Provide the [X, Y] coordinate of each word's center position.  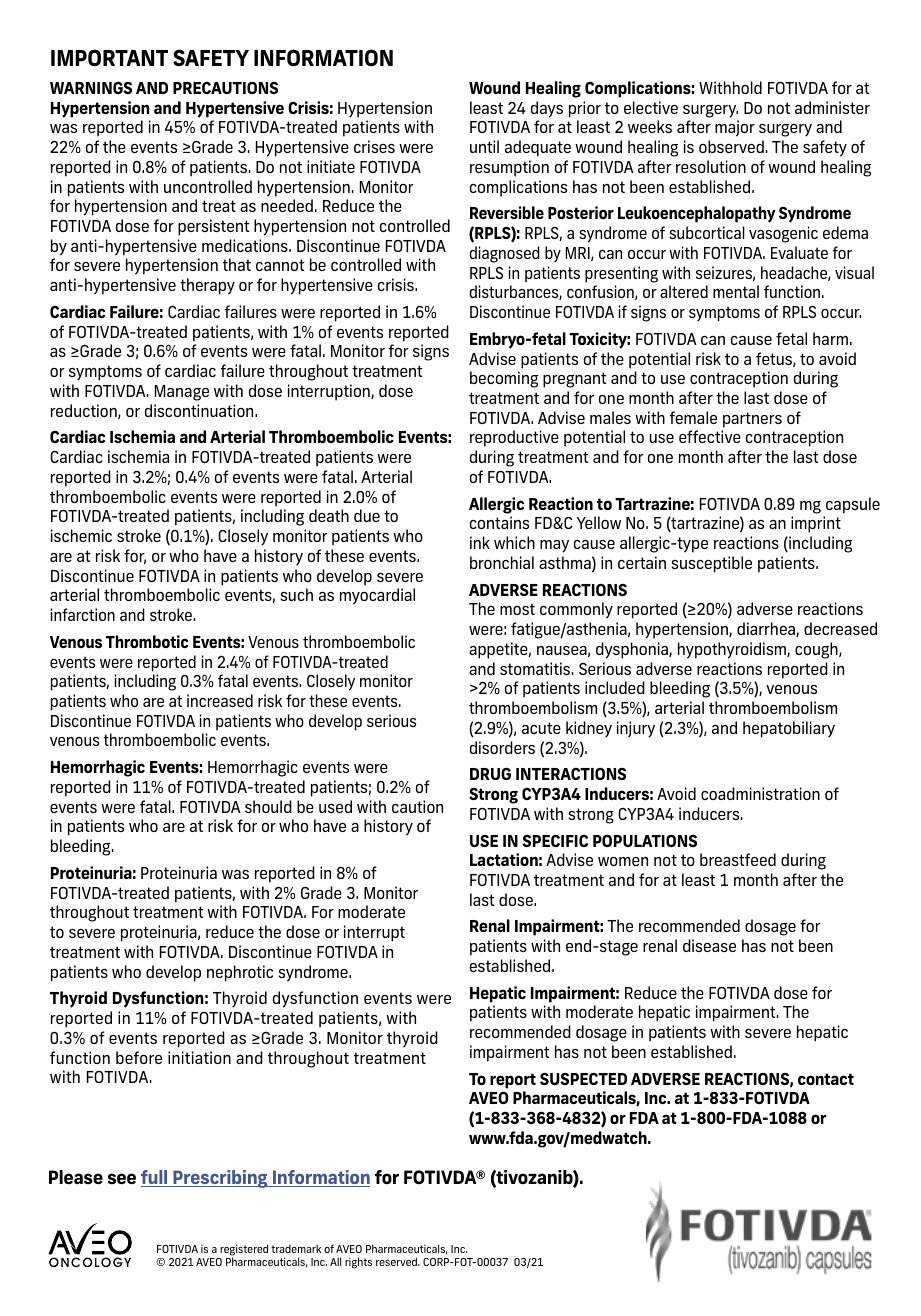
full [155, 1178]
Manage [182, 393]
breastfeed [738, 859]
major [735, 128]
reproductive [514, 438]
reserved [398, 1261]
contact [826, 1079]
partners [752, 420]
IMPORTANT [109, 58]
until [484, 146]
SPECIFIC [555, 841]
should [268, 806]
